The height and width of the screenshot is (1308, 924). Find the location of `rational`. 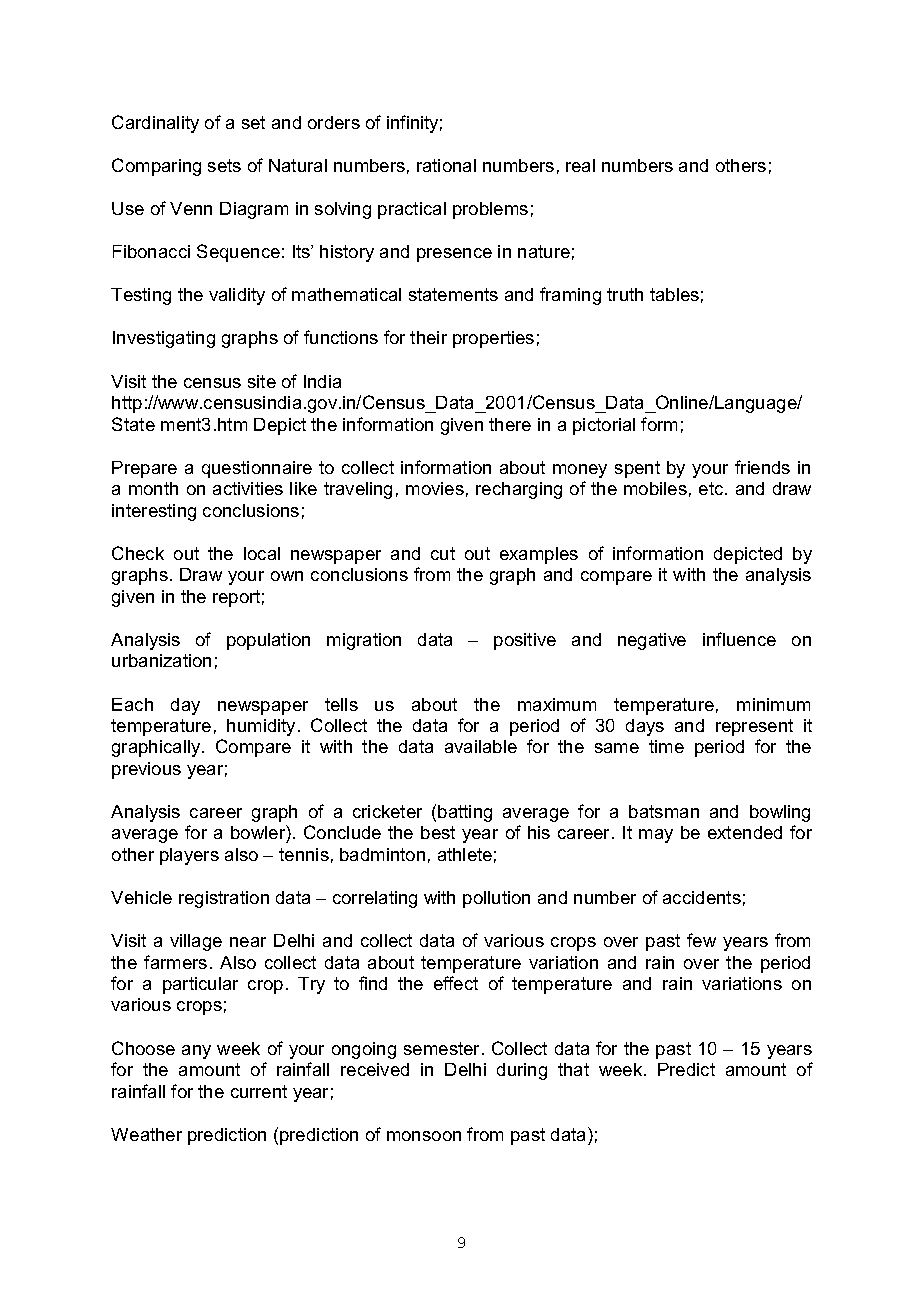

rational is located at coordinates (446, 165).
